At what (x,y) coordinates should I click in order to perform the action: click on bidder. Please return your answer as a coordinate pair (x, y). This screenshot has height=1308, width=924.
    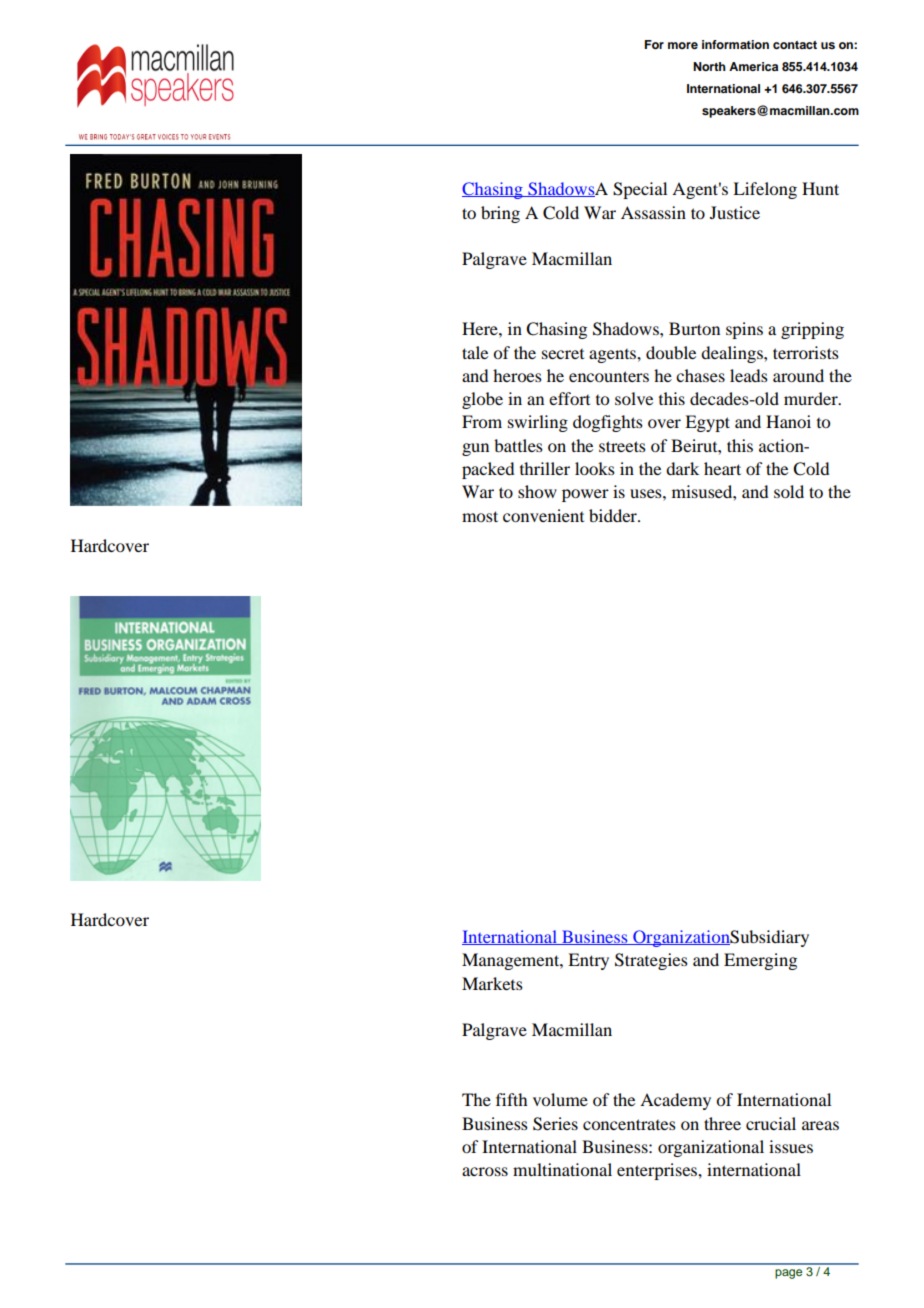
    Looking at the image, I should click on (614, 515).
